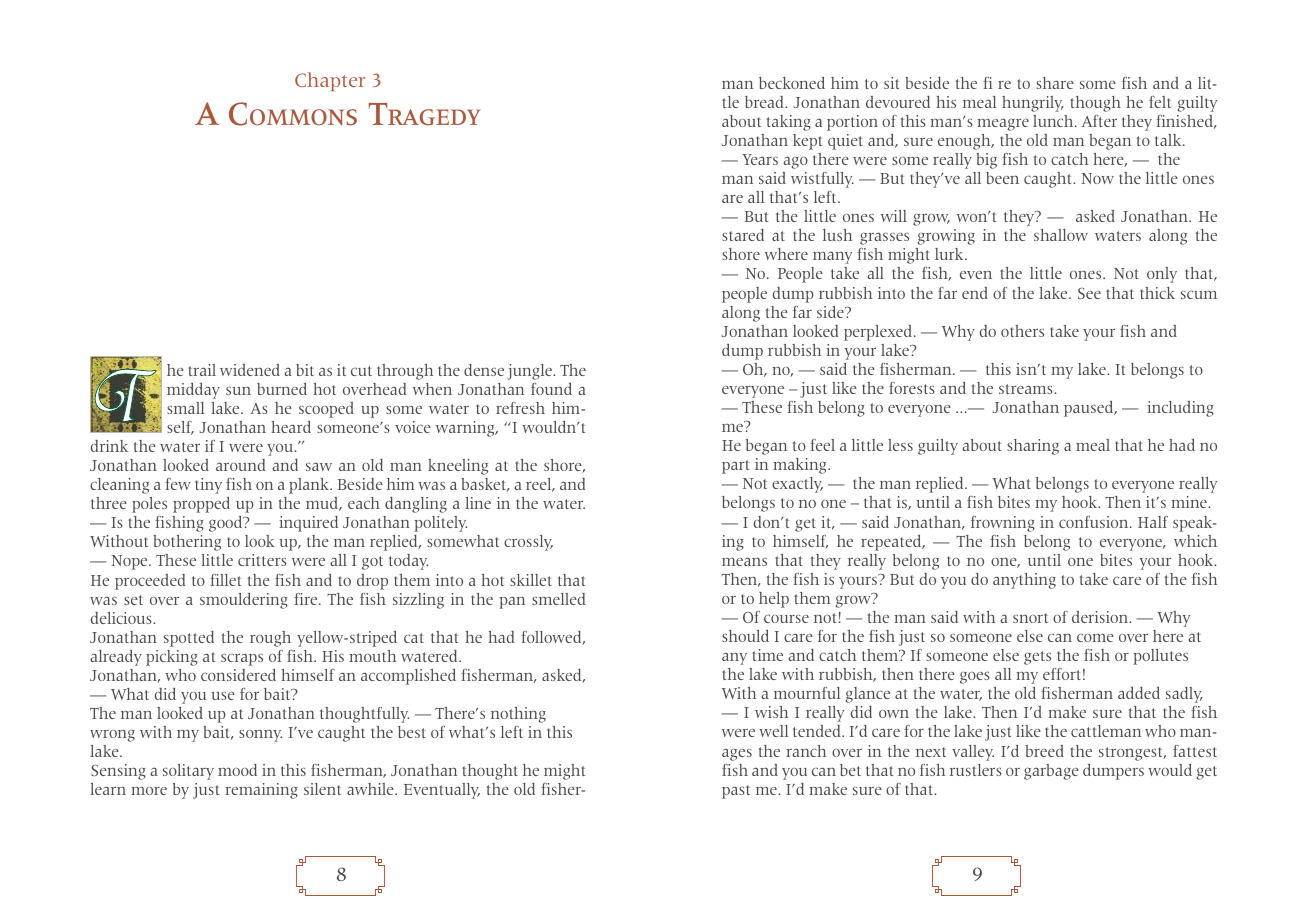  I want to click on sharing, so click(1033, 447).
